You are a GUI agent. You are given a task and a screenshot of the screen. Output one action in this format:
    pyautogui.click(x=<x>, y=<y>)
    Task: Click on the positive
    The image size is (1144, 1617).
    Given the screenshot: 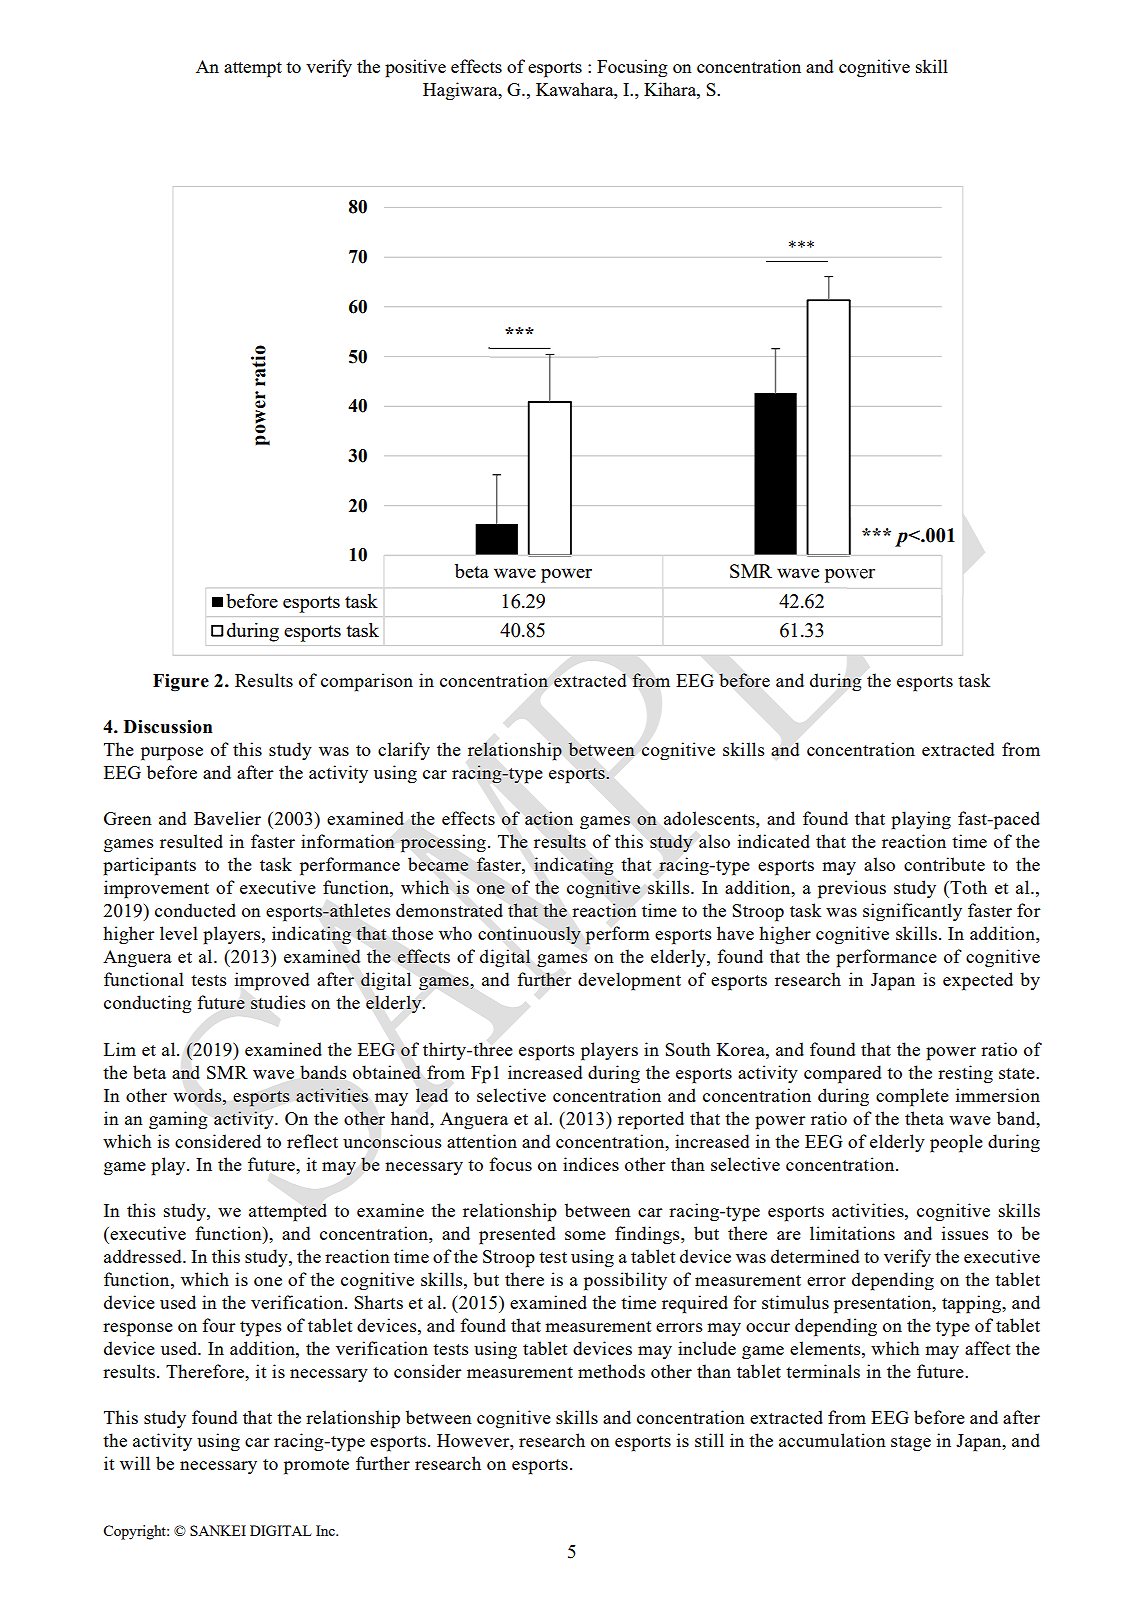 What is the action you would take?
    pyautogui.click(x=415, y=68)
